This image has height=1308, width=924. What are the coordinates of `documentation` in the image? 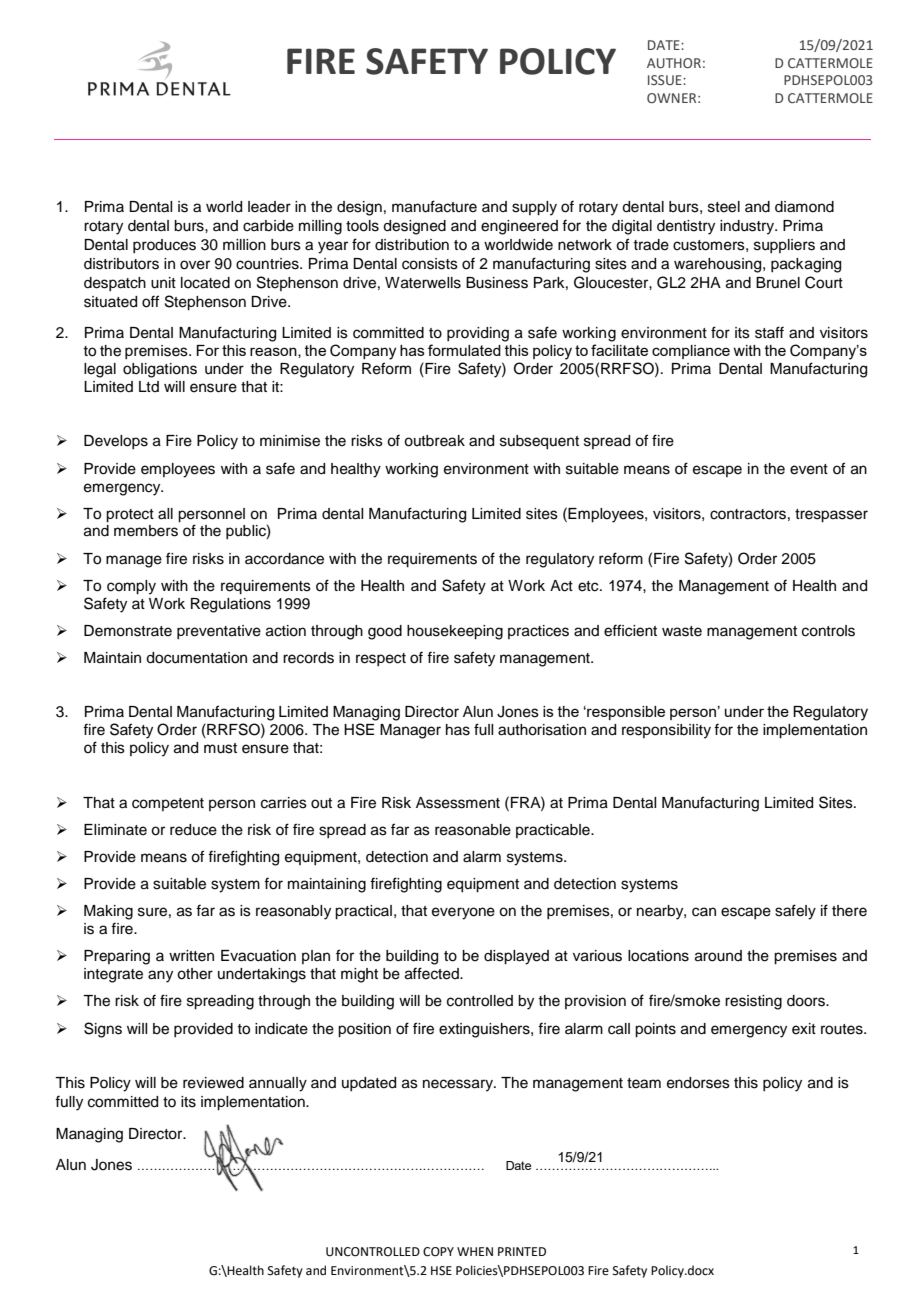 It's located at (196, 658).
